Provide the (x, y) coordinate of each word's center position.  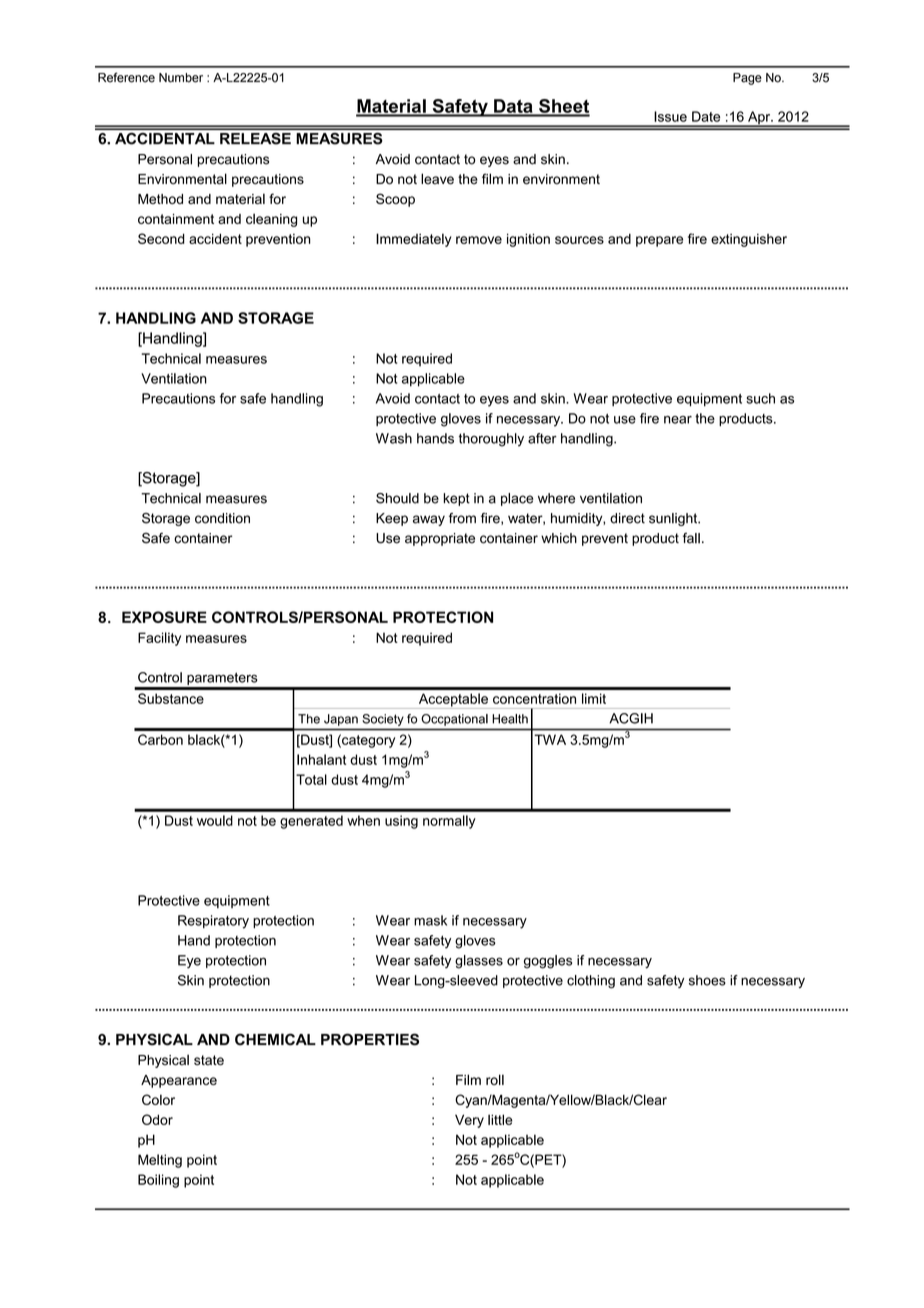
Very (469, 1121)
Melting (160, 1161)
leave (437, 179)
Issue (670, 116)
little (500, 1119)
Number (181, 78)
